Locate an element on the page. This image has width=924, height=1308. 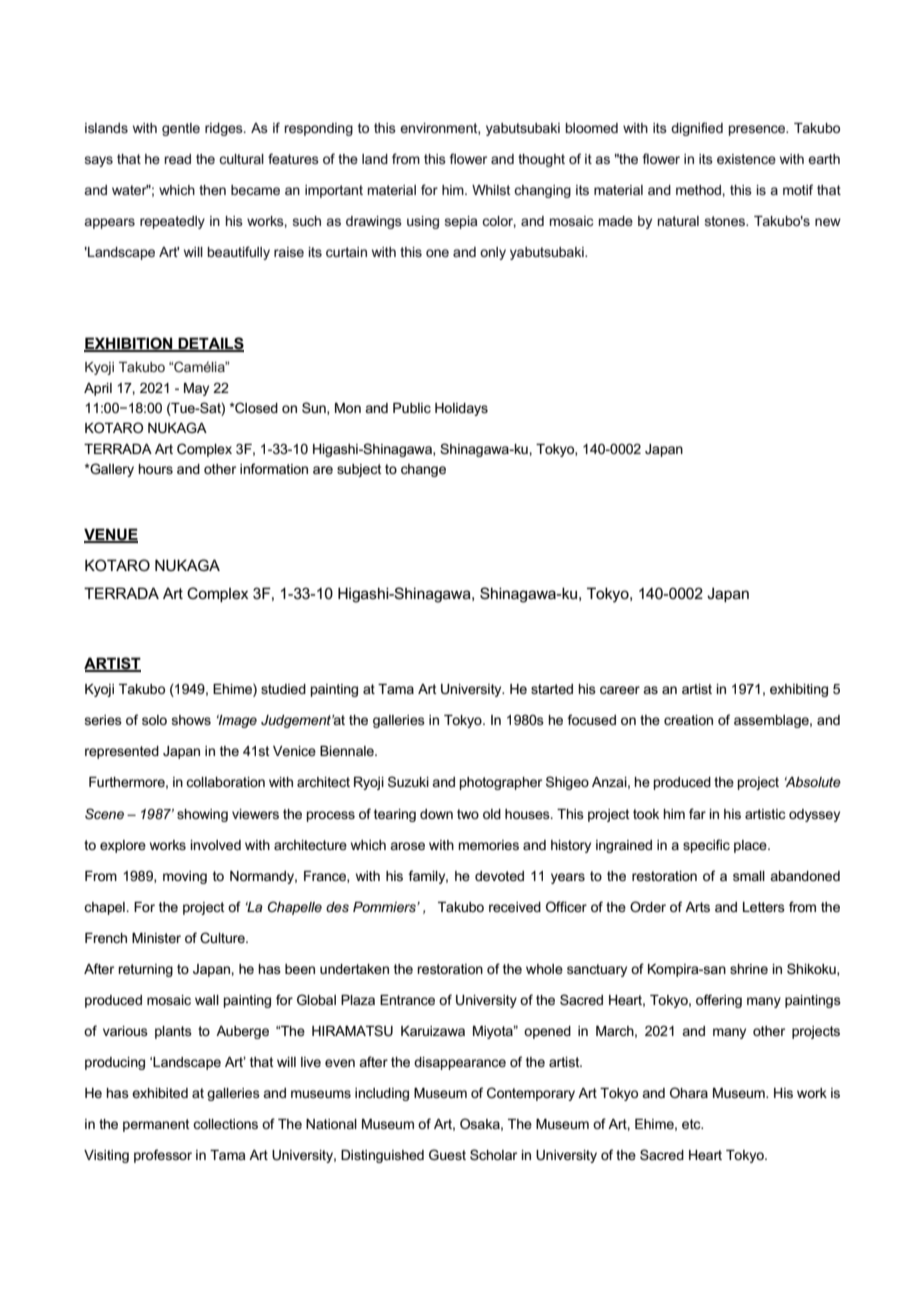
shows is located at coordinates (191, 720).
